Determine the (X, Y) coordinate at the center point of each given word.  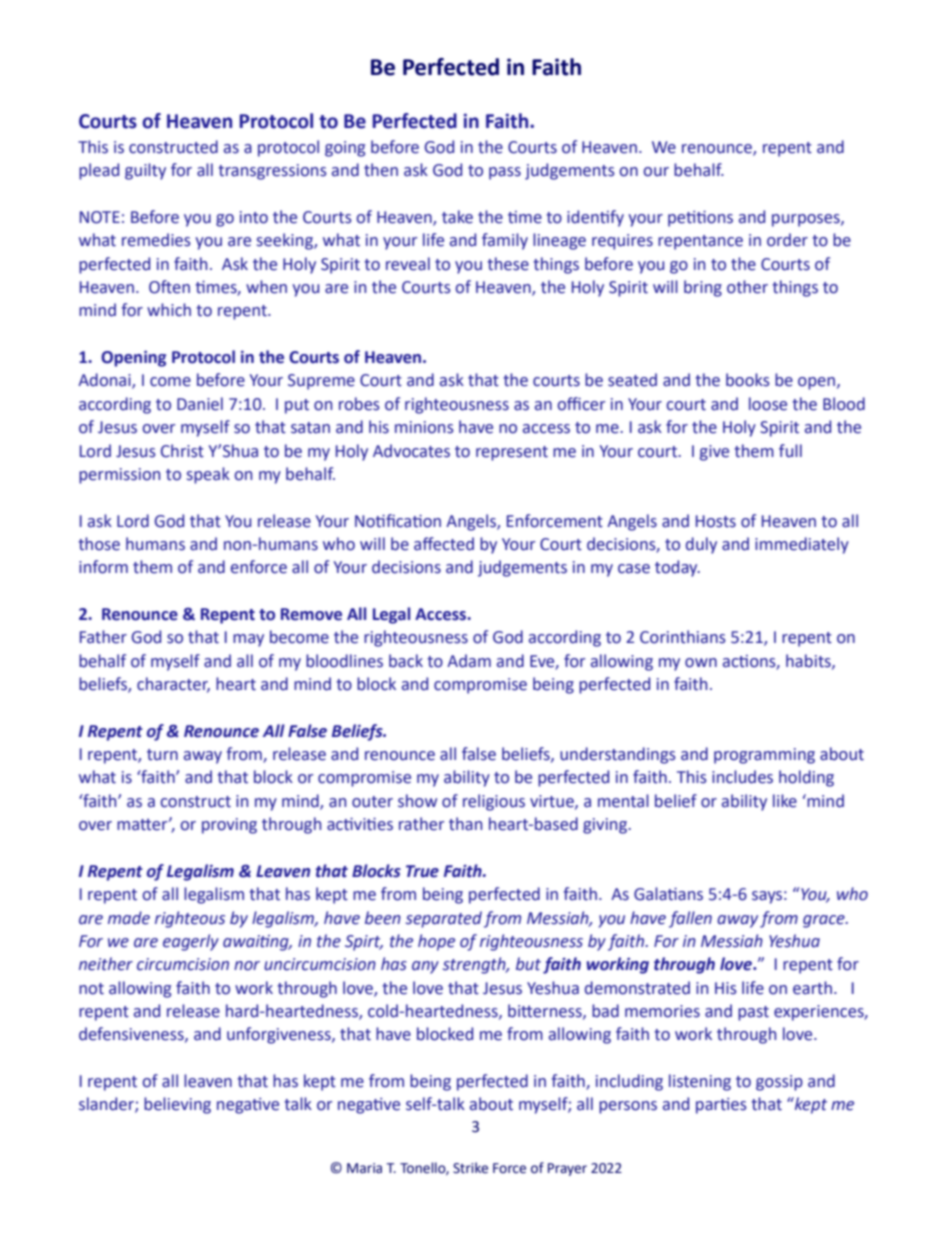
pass (505, 173)
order (787, 240)
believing (177, 1105)
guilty (145, 171)
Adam (469, 661)
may (248, 640)
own (701, 663)
